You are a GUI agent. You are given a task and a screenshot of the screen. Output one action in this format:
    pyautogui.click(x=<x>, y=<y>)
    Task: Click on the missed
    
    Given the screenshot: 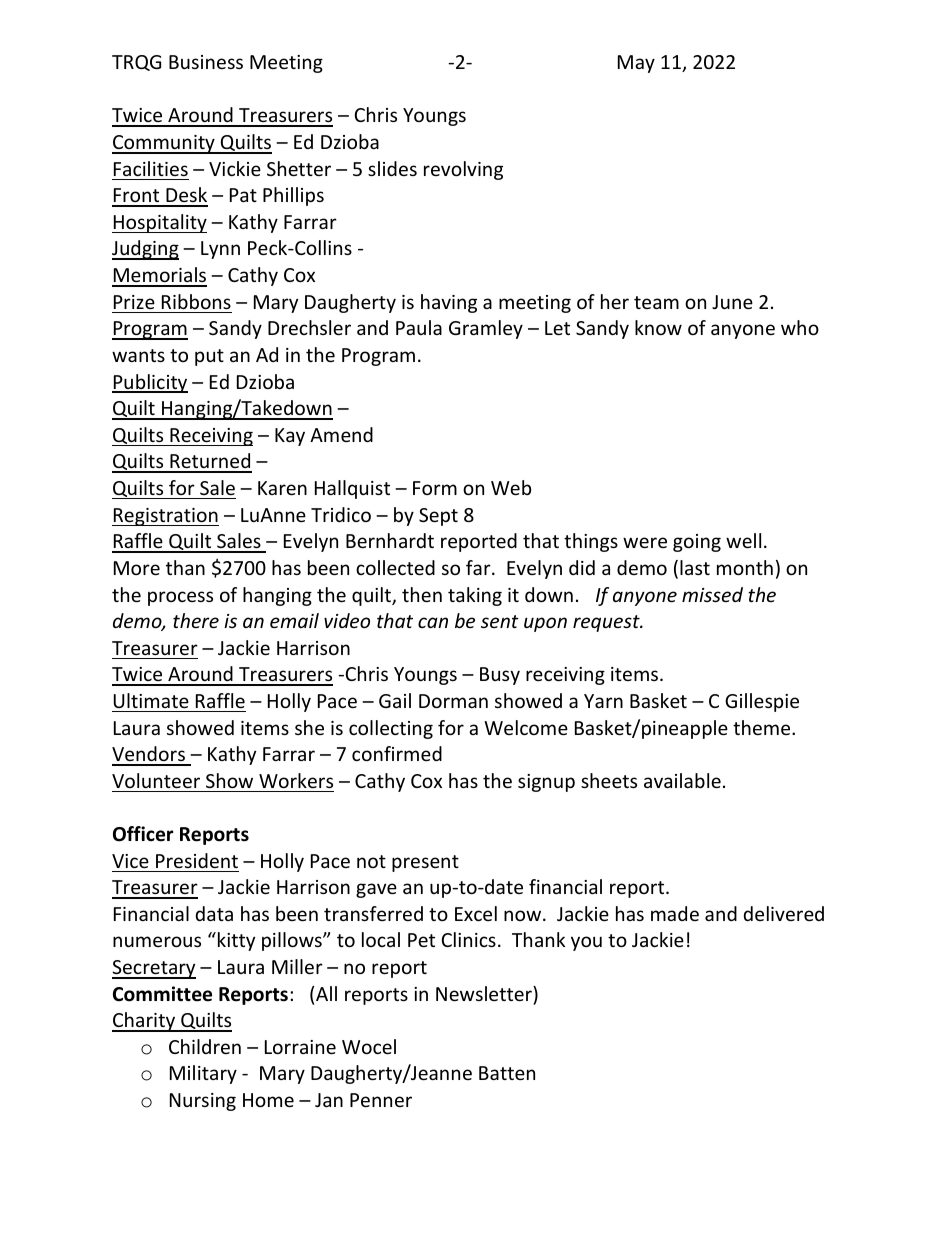 What is the action you would take?
    pyautogui.click(x=712, y=594)
